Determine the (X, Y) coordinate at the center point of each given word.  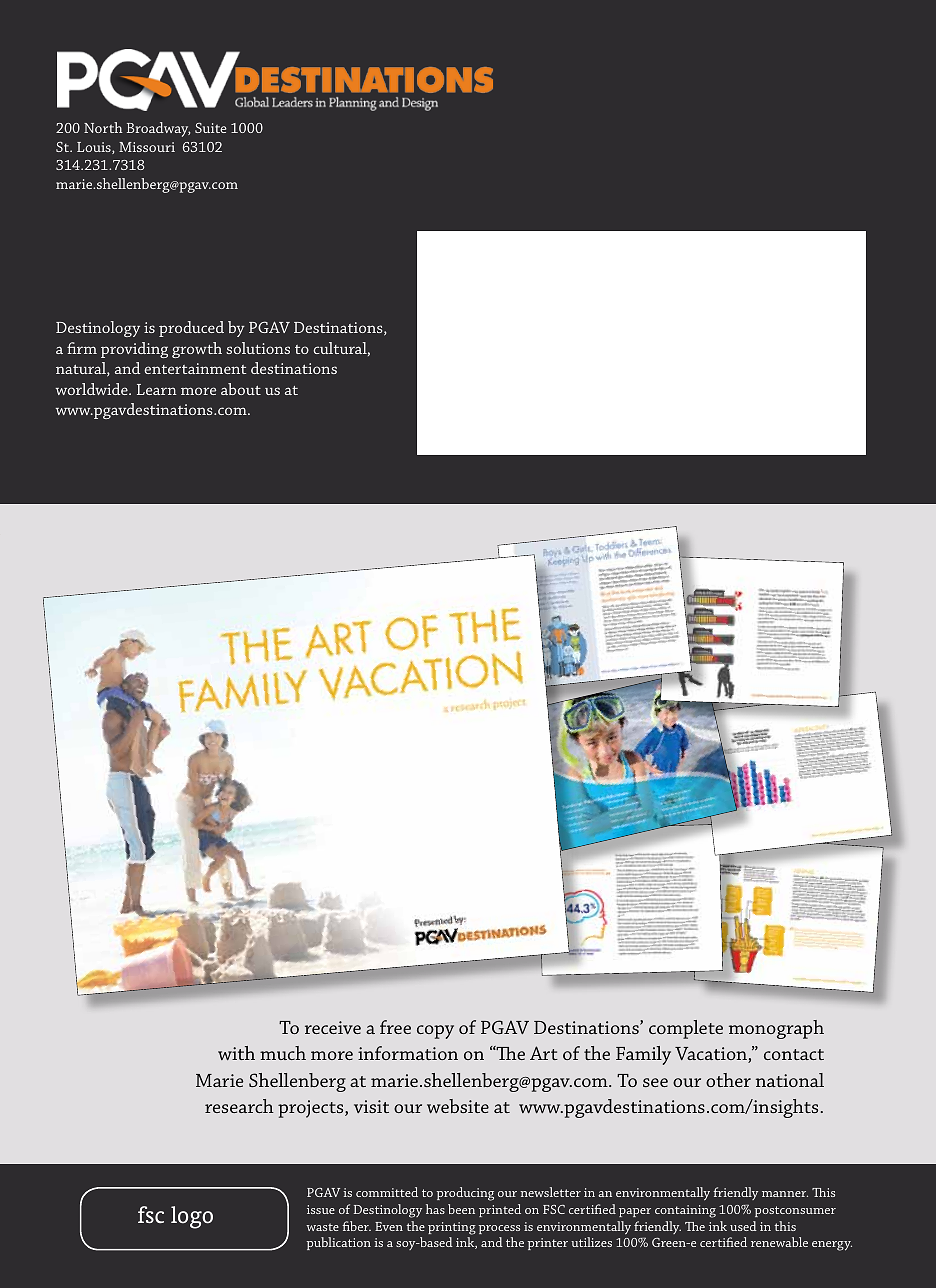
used (743, 1226)
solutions (258, 348)
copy (435, 1032)
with (236, 1053)
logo (192, 1217)
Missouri (147, 147)
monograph (776, 1029)
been (461, 1209)
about (241, 389)
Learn (157, 389)
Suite (211, 127)
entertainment (195, 368)
